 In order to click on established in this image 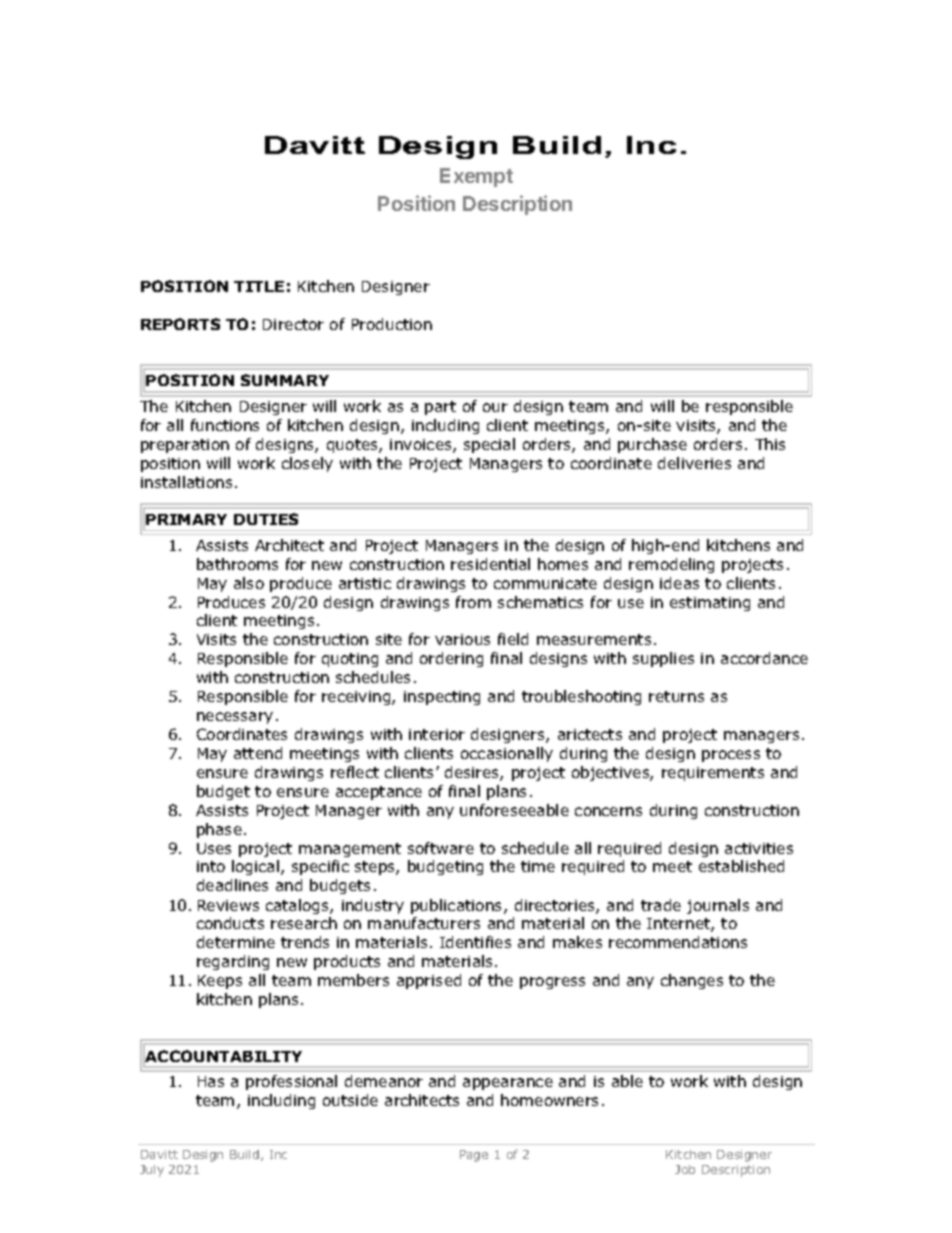, I will do `click(741, 866)`.
